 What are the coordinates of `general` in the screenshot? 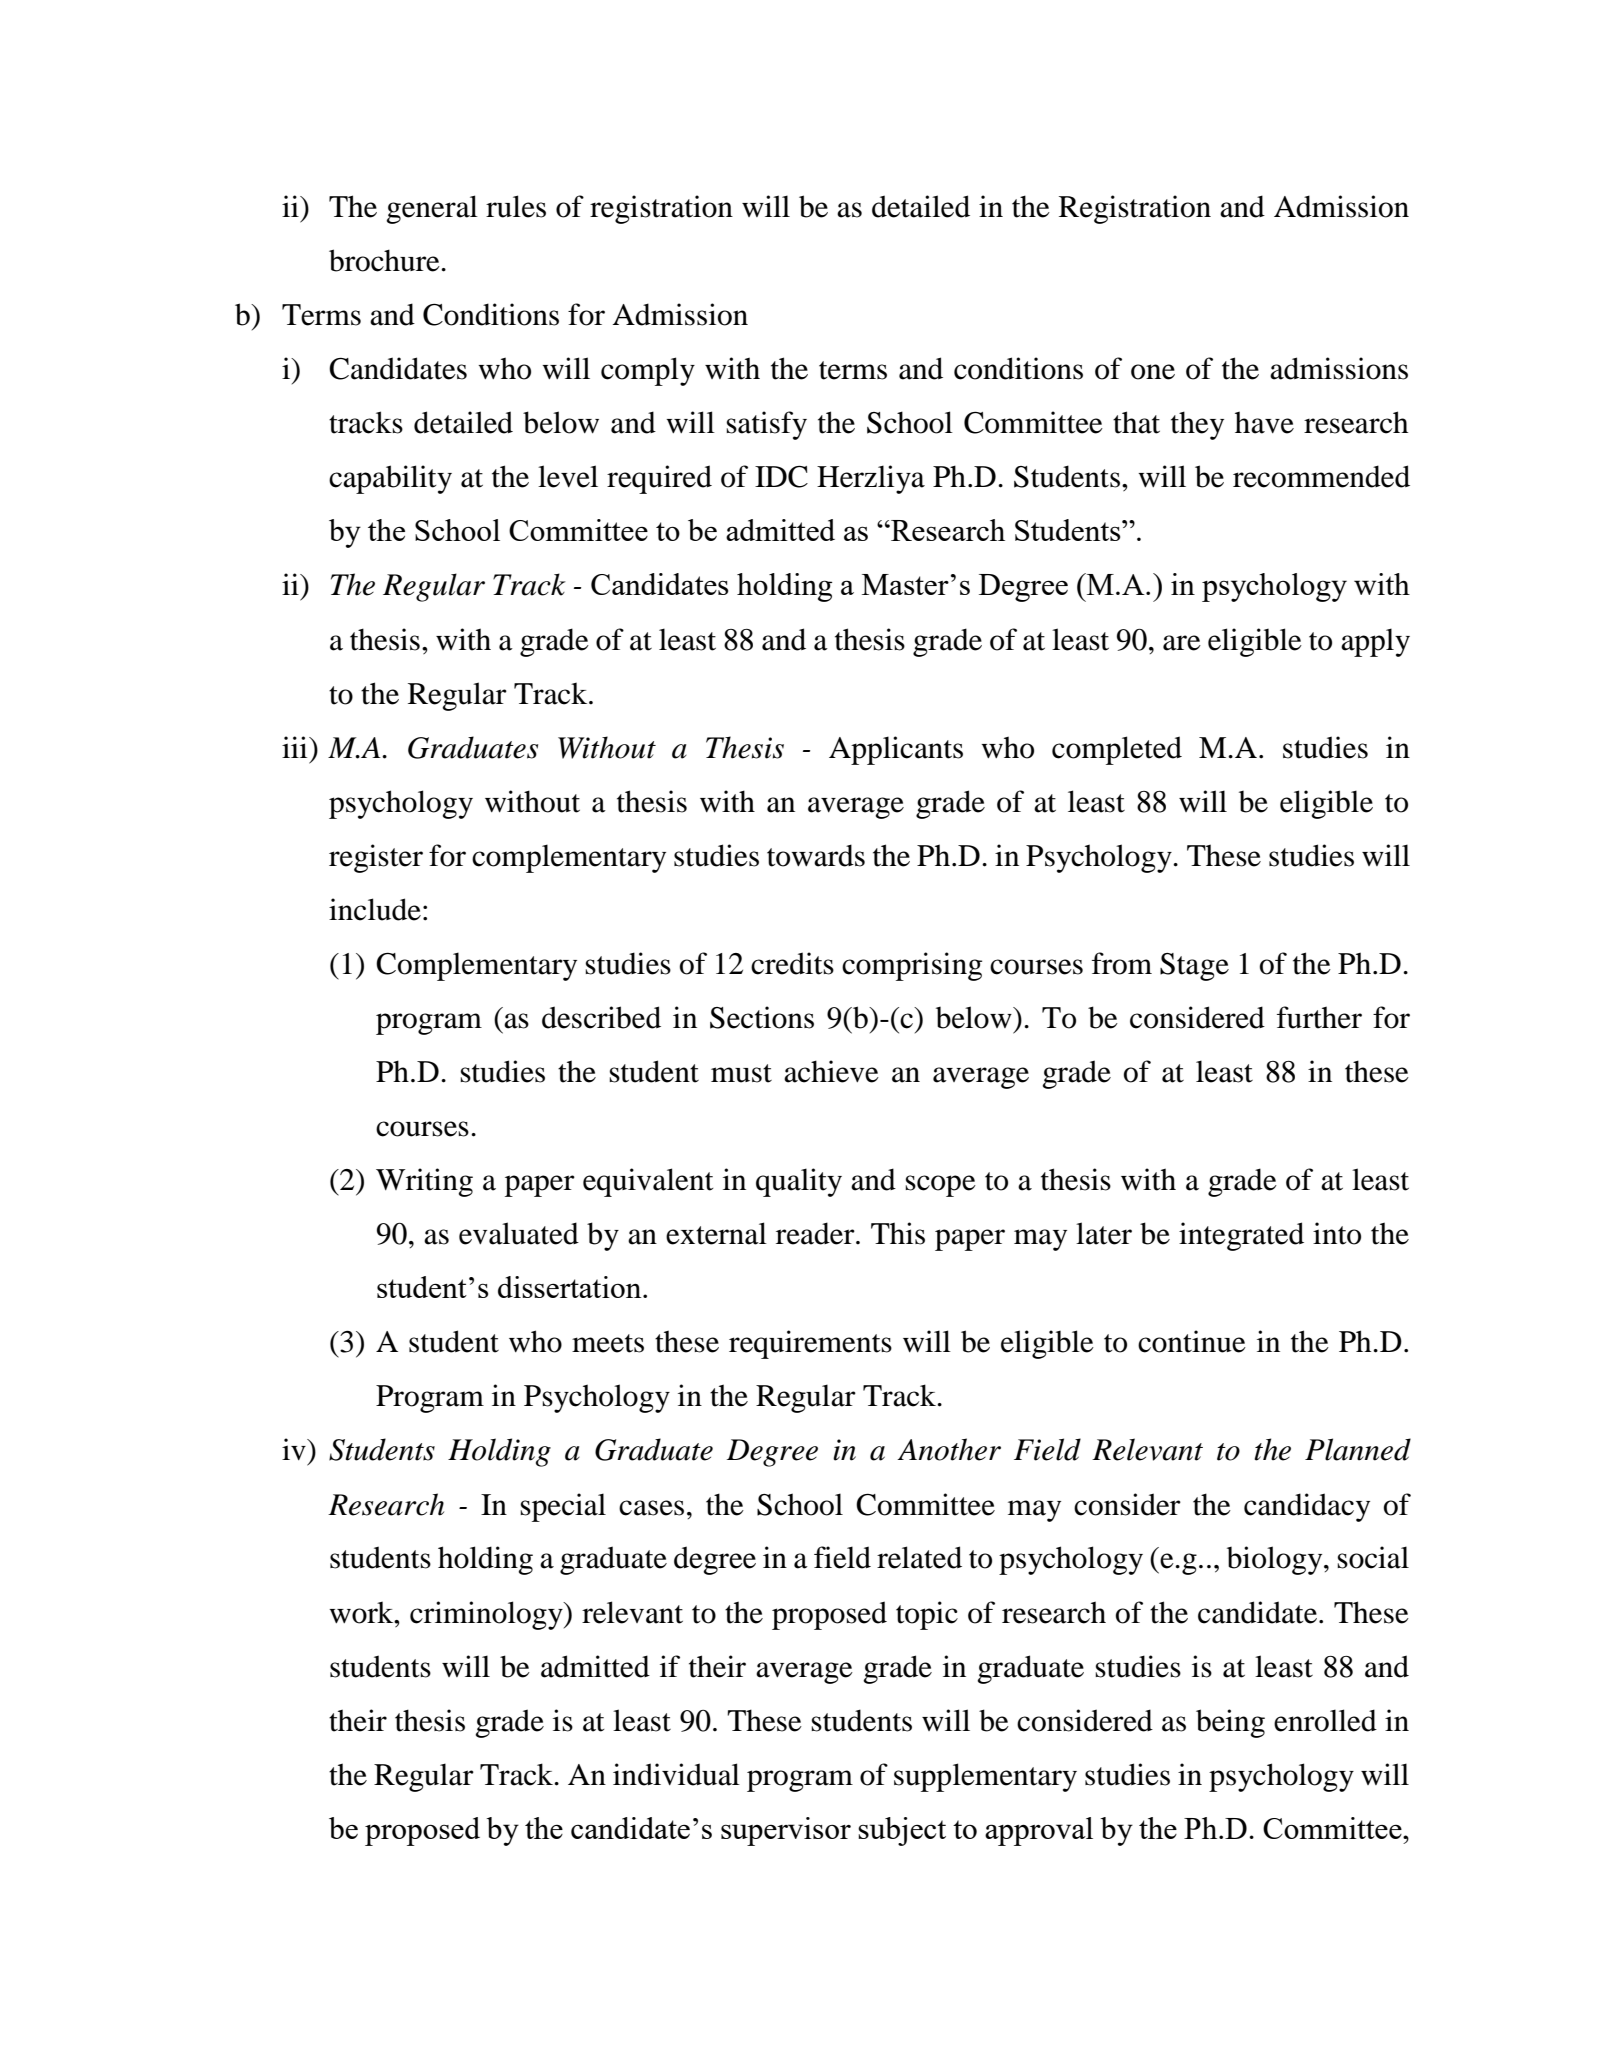 It's located at (432, 209).
